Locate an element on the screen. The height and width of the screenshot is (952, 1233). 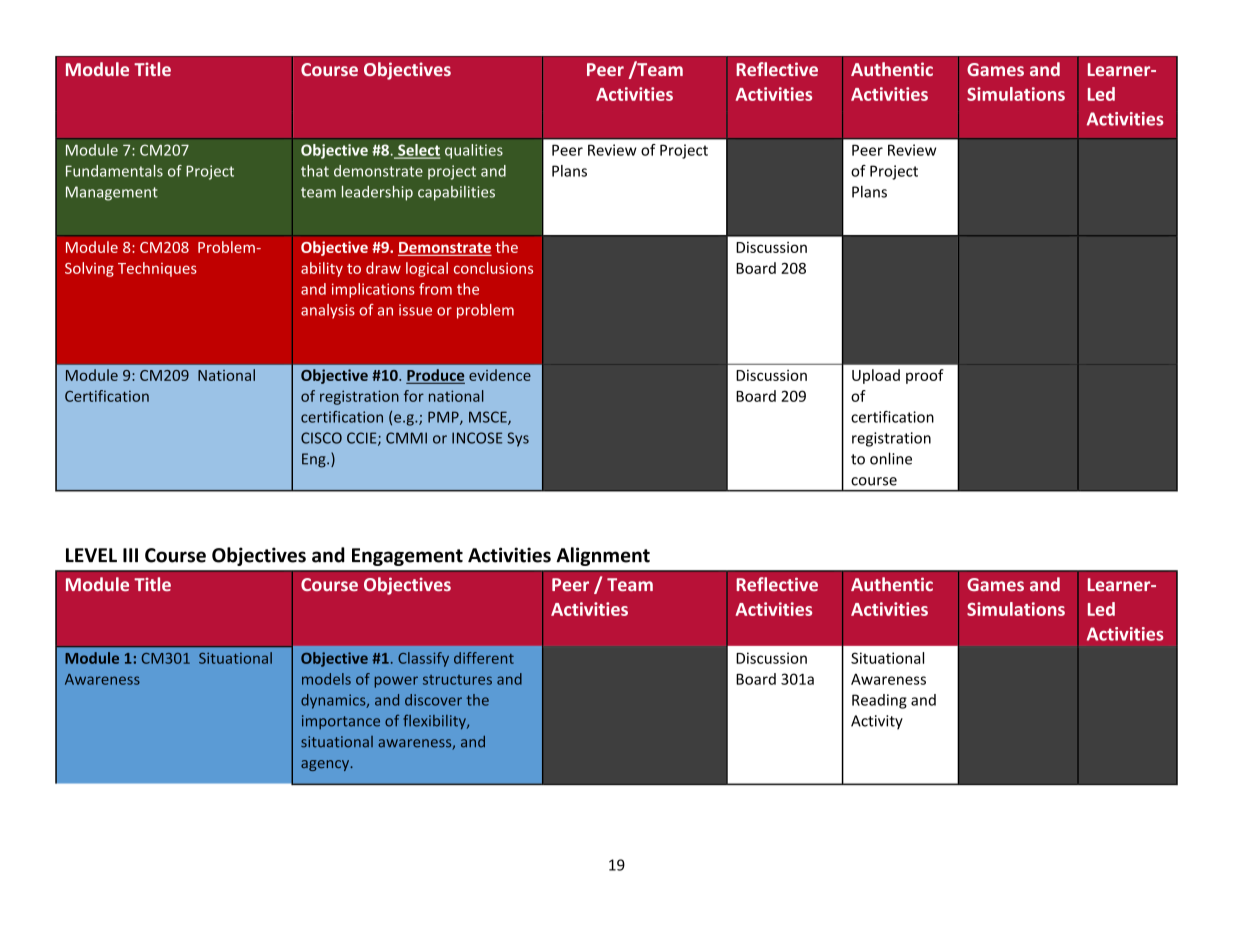
discover is located at coordinates (433, 700).
